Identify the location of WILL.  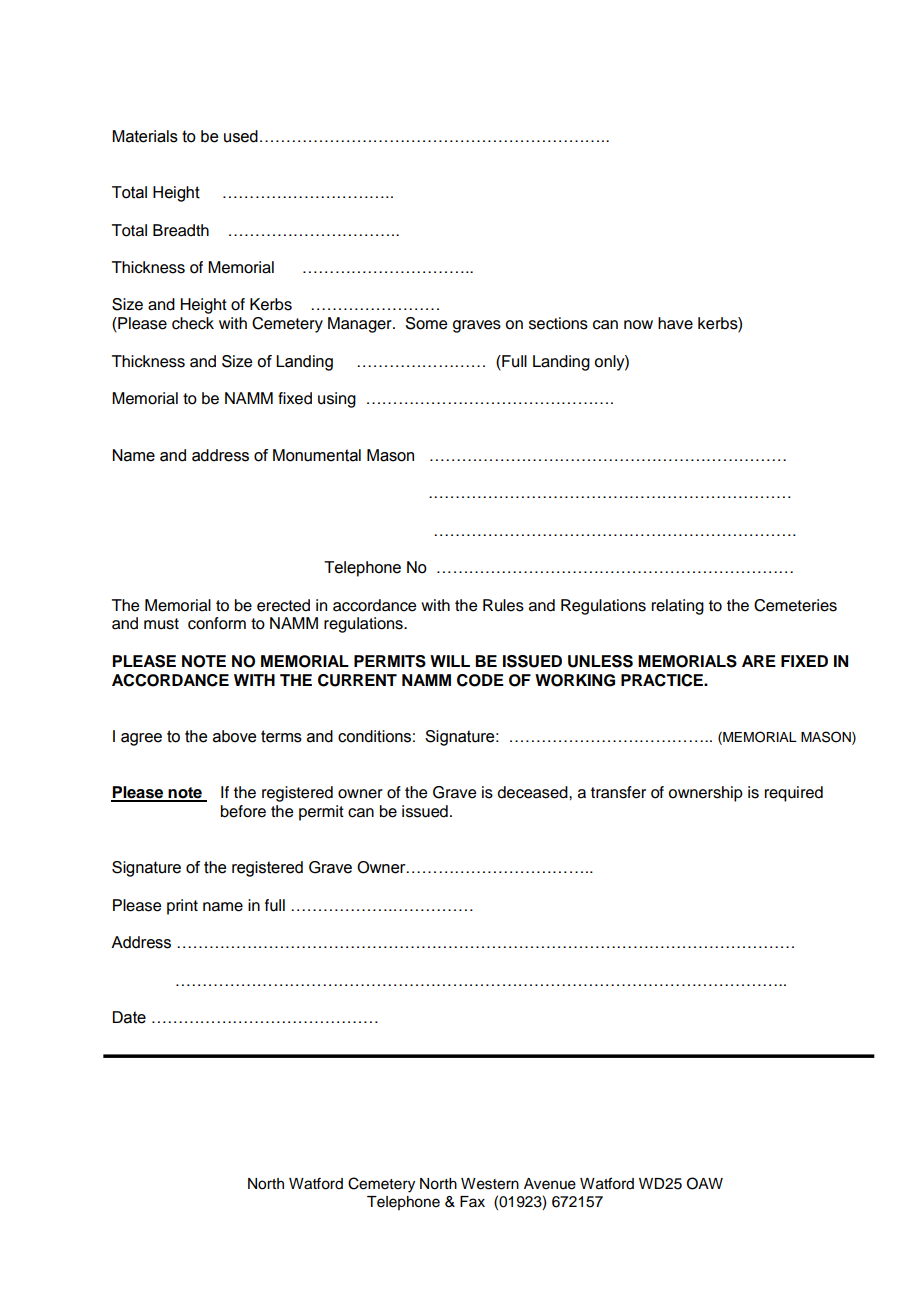
(450, 661).
